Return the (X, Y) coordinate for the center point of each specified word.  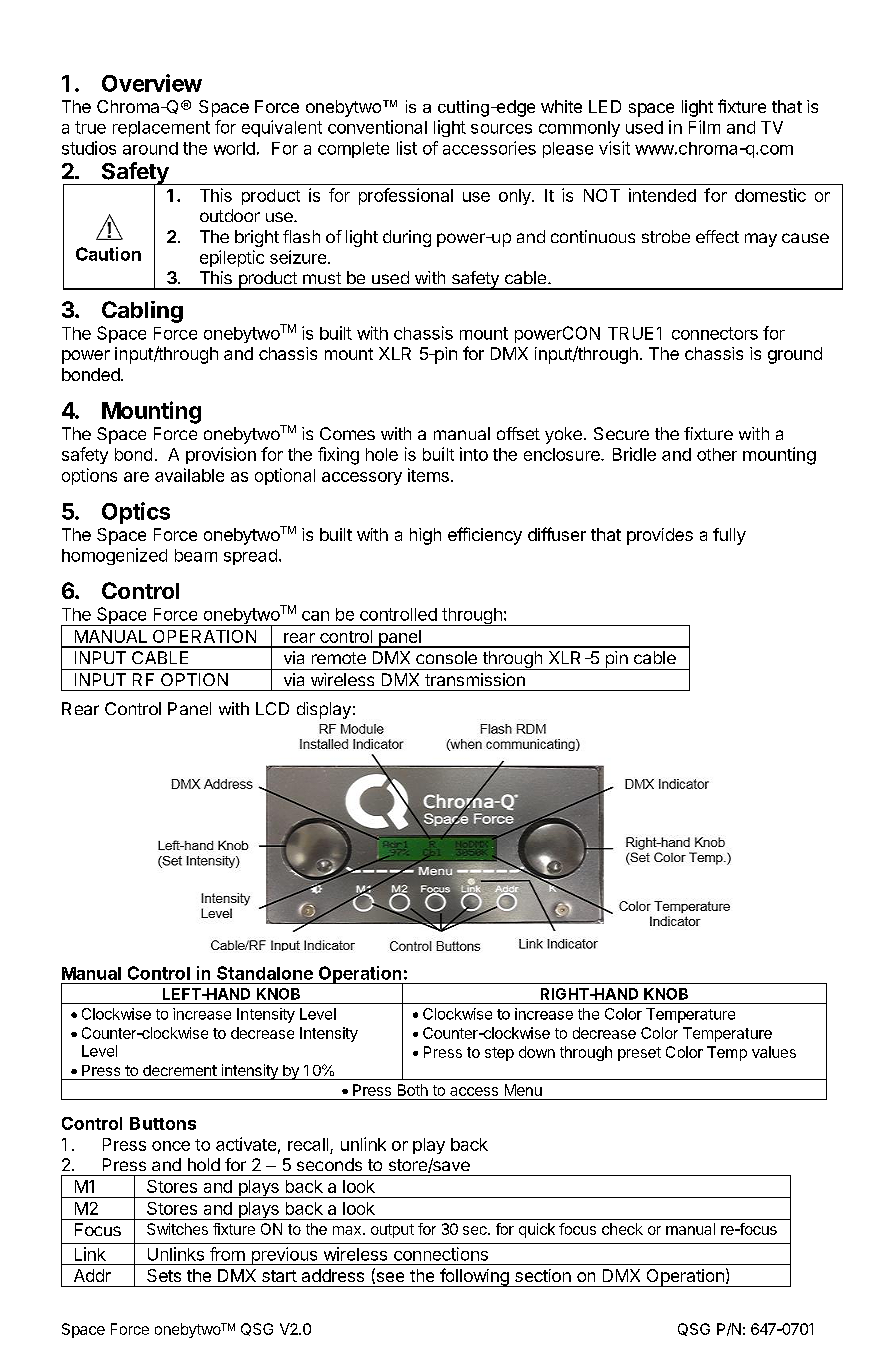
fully (729, 536)
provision (221, 455)
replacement (161, 129)
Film (704, 127)
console (446, 657)
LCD (272, 708)
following (474, 1277)
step (499, 1054)
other (717, 454)
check (622, 1229)
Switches (177, 1229)
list (407, 148)
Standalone (265, 973)
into (474, 454)
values (774, 1052)
